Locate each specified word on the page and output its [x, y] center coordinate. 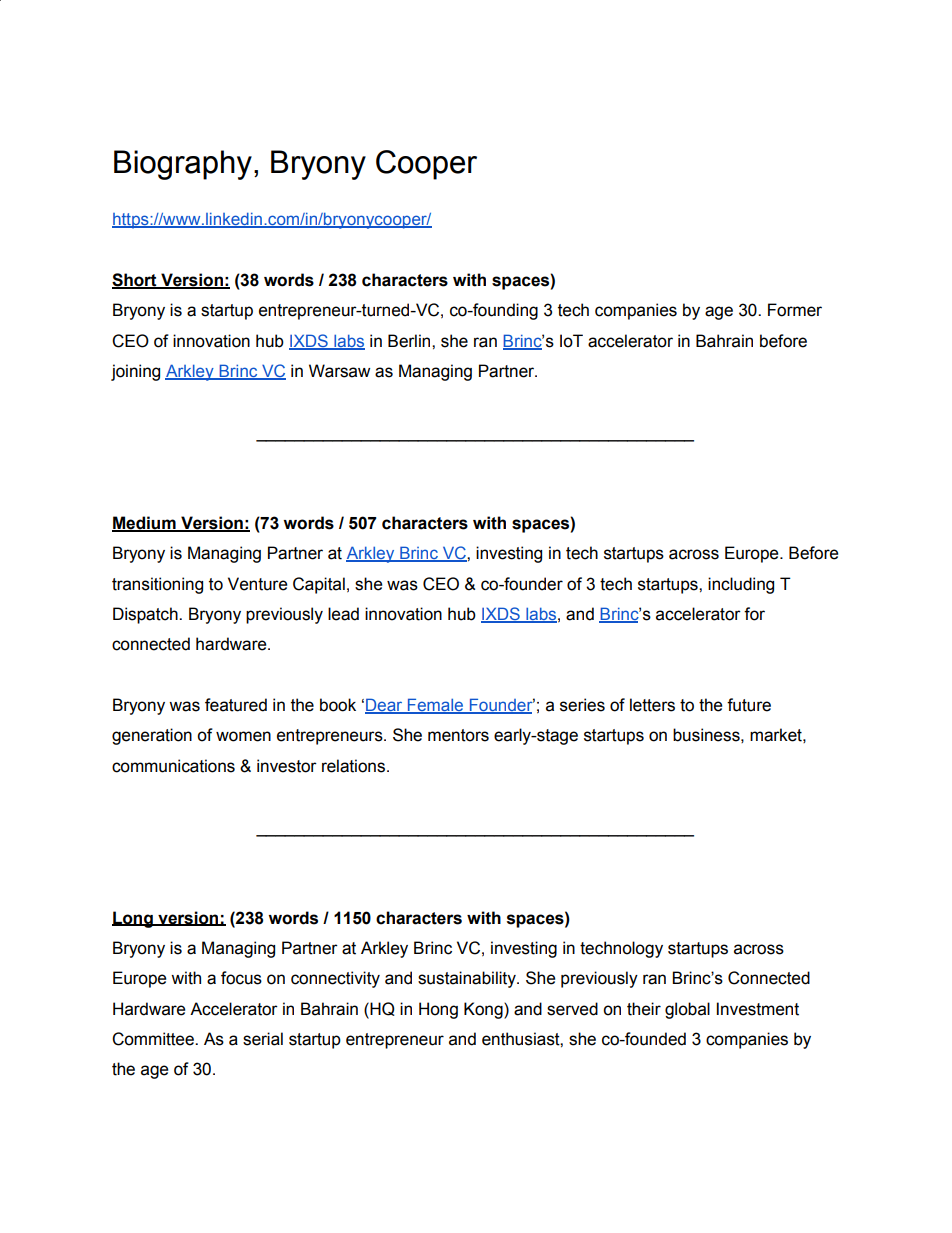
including [741, 585]
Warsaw [339, 371]
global [687, 1010]
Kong [484, 1010]
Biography [183, 165]
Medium [145, 524]
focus [241, 978]
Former [795, 310]
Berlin [410, 341]
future [749, 705]
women [243, 736]
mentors [458, 735]
